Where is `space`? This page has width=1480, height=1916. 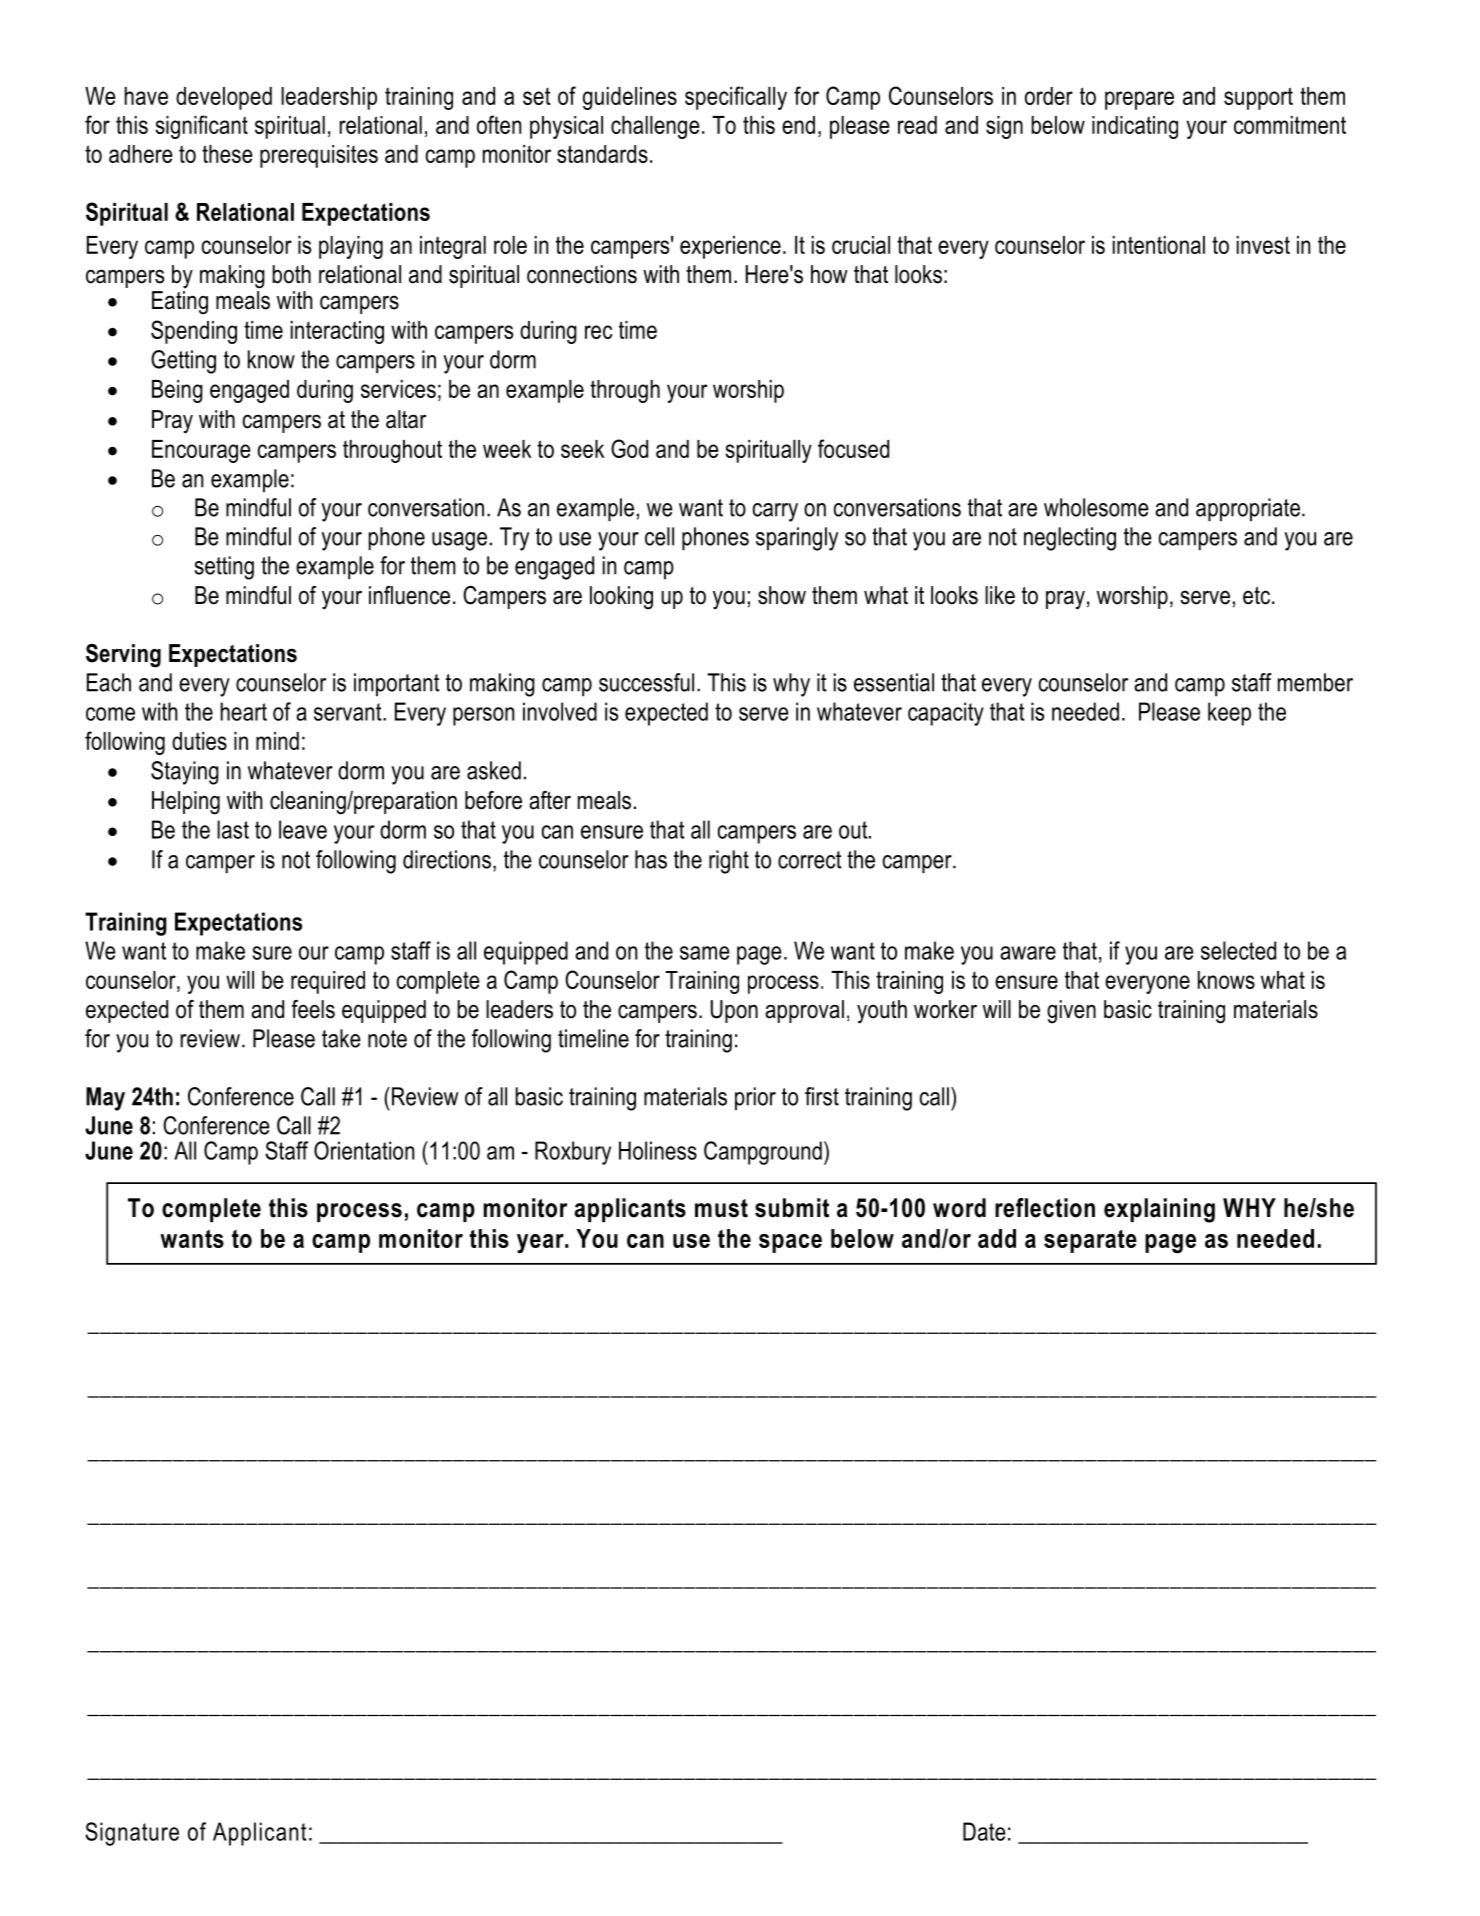 space is located at coordinates (790, 1243).
